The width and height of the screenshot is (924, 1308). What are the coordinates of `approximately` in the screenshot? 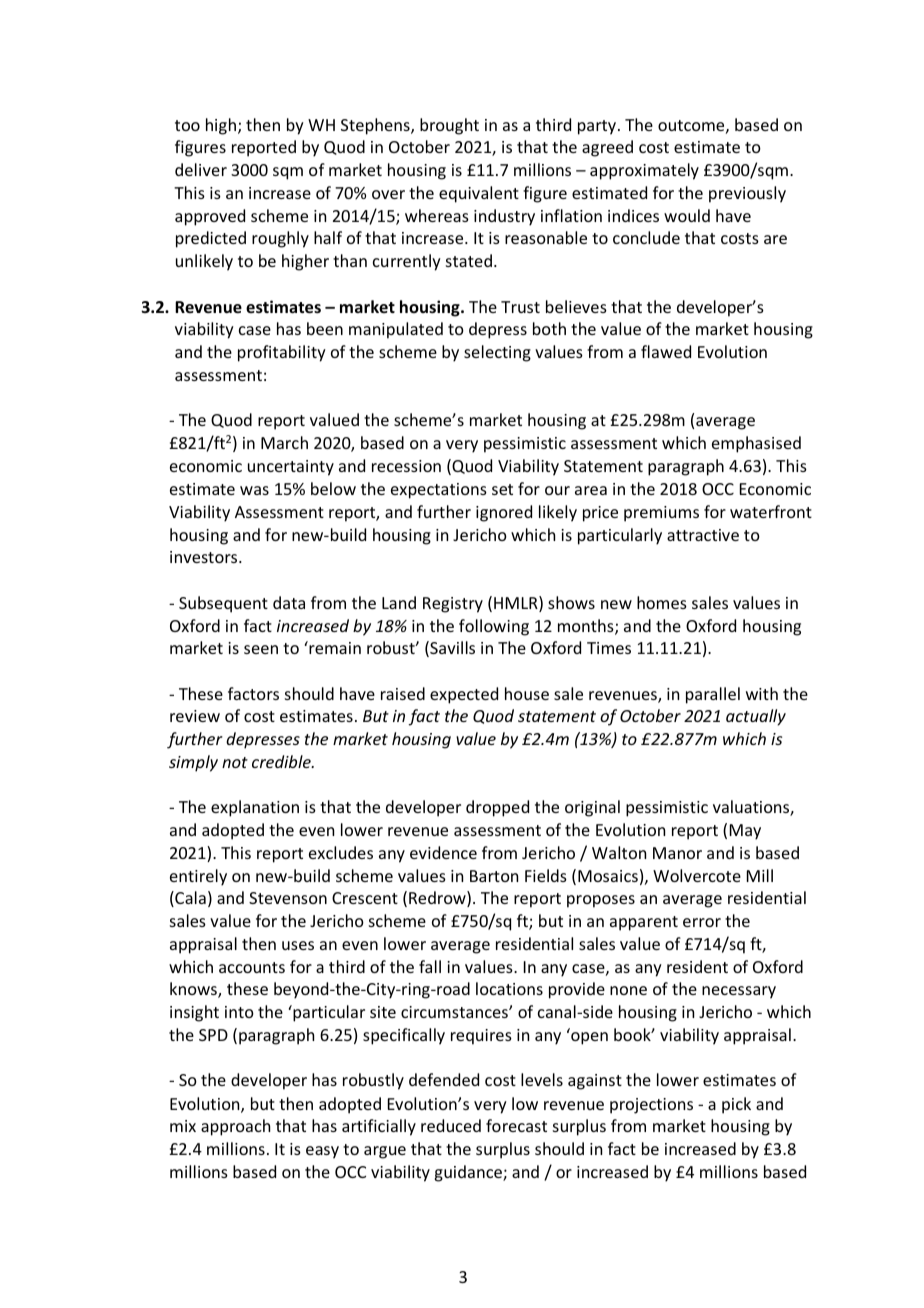 It's located at (644, 171).
